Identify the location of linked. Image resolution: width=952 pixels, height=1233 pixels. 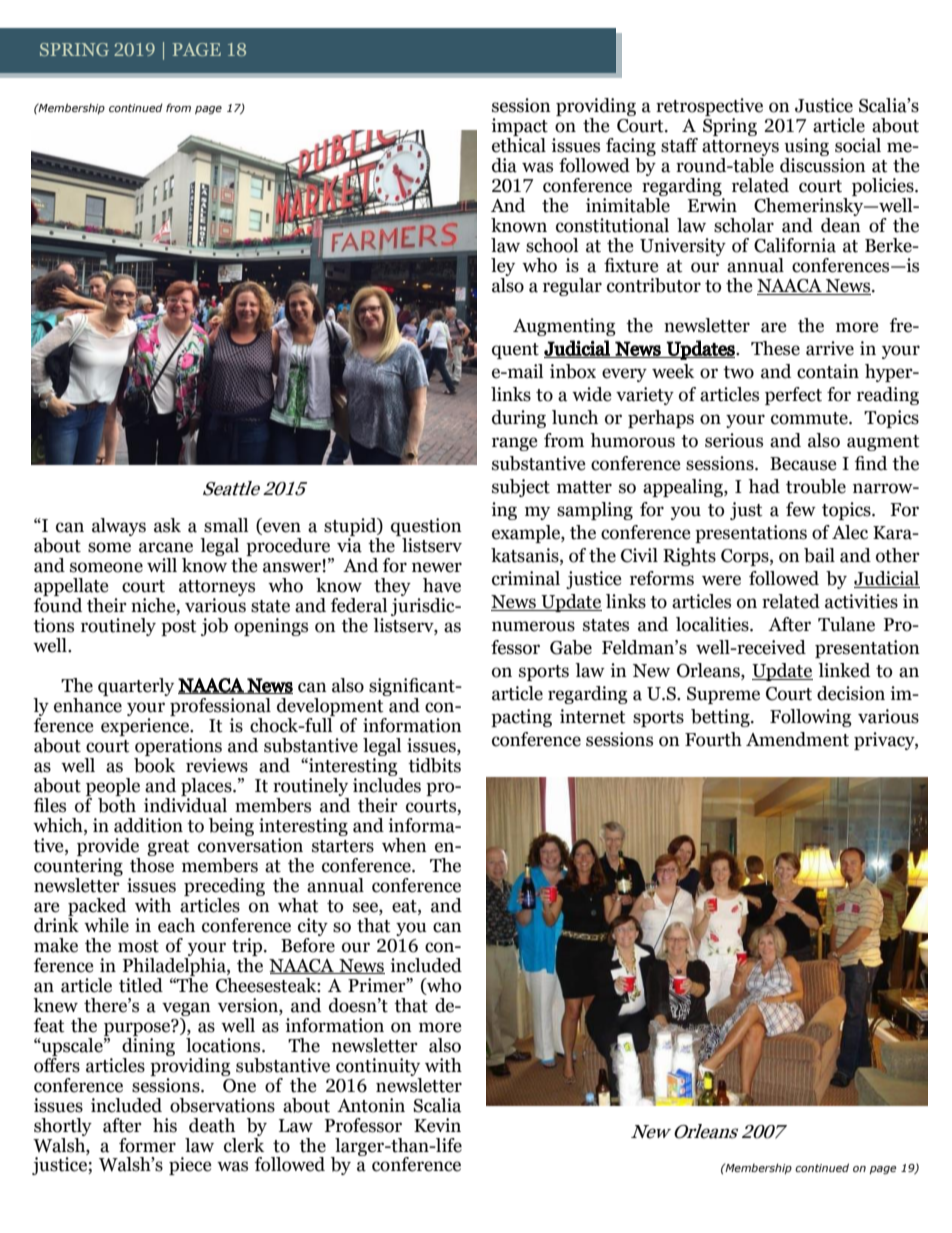
(844, 670).
